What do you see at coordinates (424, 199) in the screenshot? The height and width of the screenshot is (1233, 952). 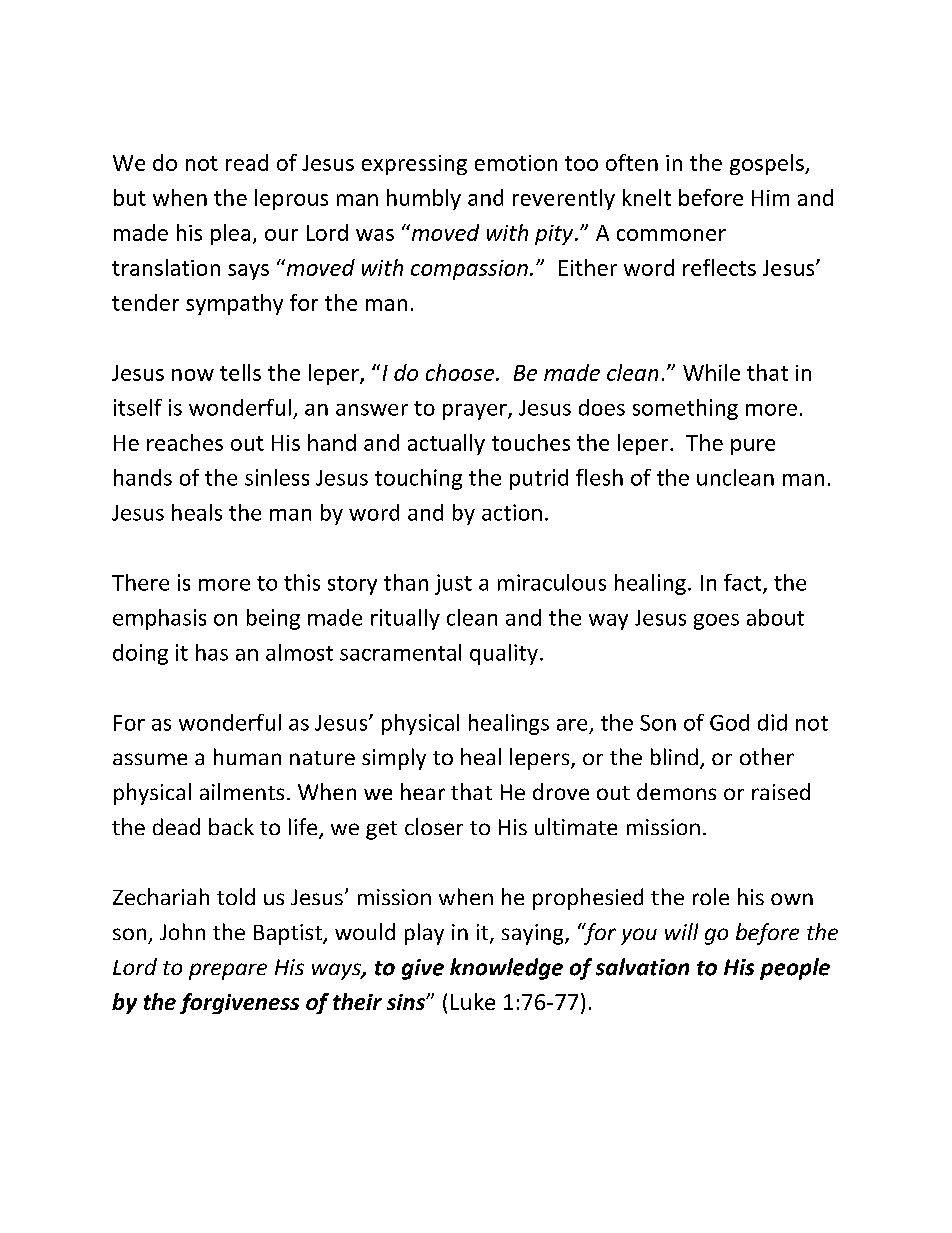 I see `humbly` at bounding box center [424, 199].
